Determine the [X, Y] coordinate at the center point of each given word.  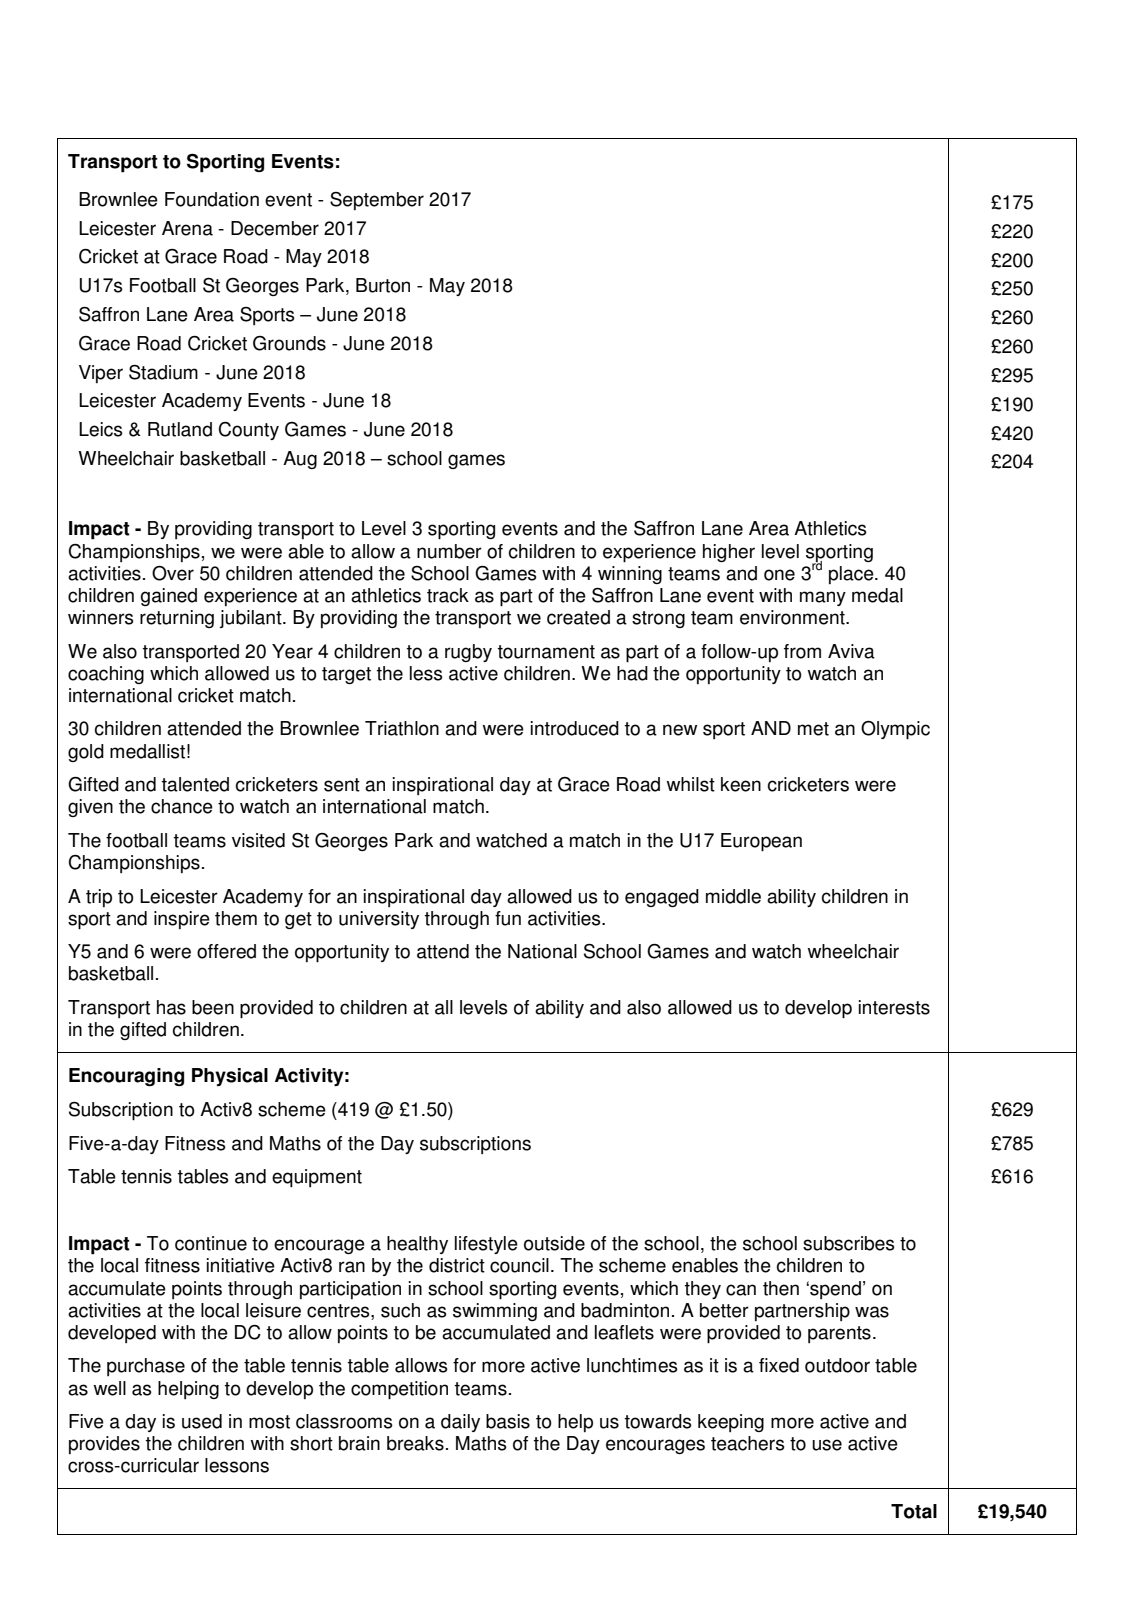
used [202, 1421]
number [449, 551]
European [761, 842]
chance [182, 806]
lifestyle [486, 1245]
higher [729, 553]
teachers [748, 1443]
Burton [383, 285]
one [779, 575]
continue [211, 1243]
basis [508, 1421]
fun [508, 918]
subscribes [849, 1243]
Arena [187, 228]
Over [173, 573]
